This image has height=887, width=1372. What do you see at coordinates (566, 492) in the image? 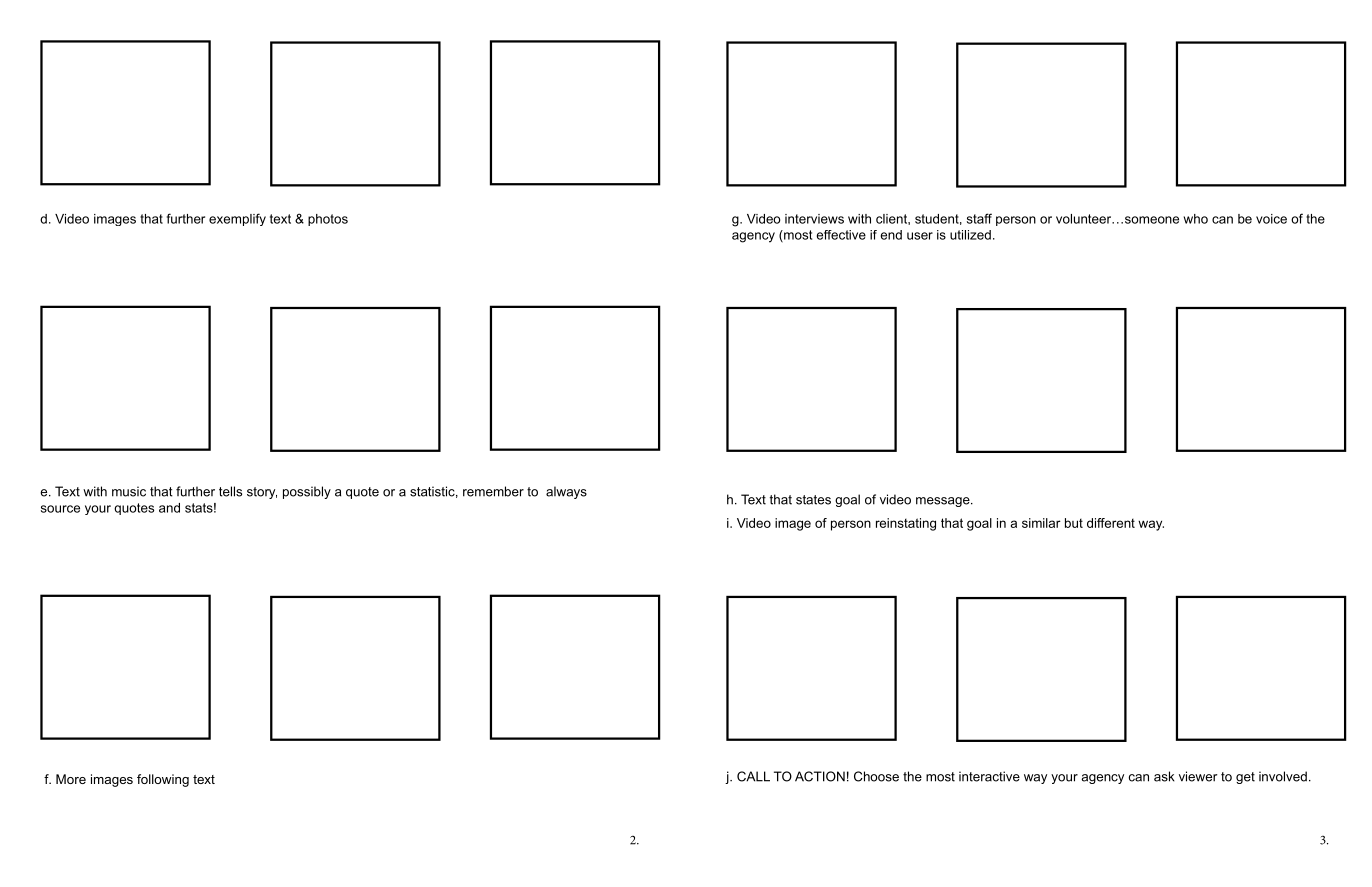
I see `always` at bounding box center [566, 492].
